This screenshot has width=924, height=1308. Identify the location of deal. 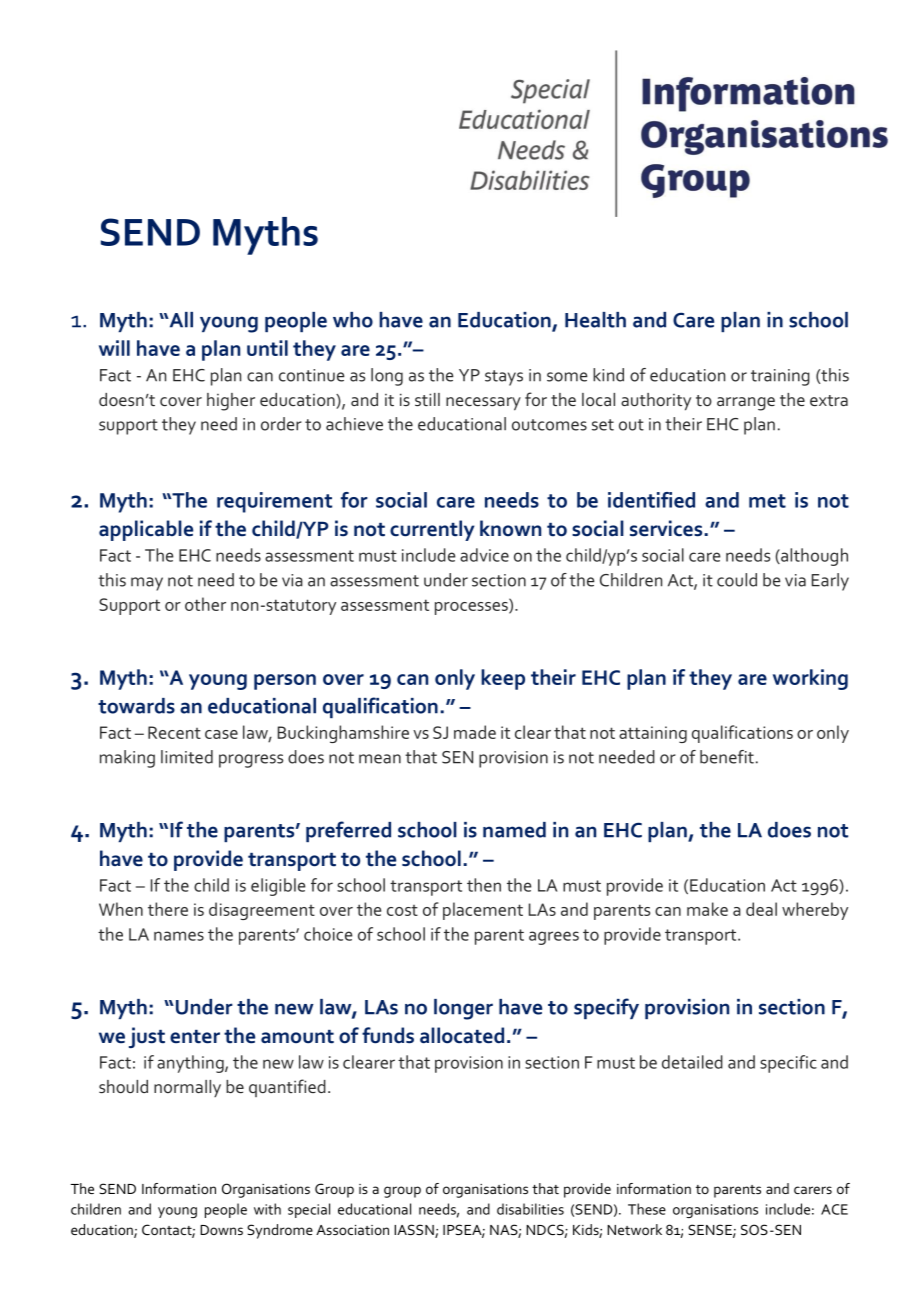
(761, 909).
